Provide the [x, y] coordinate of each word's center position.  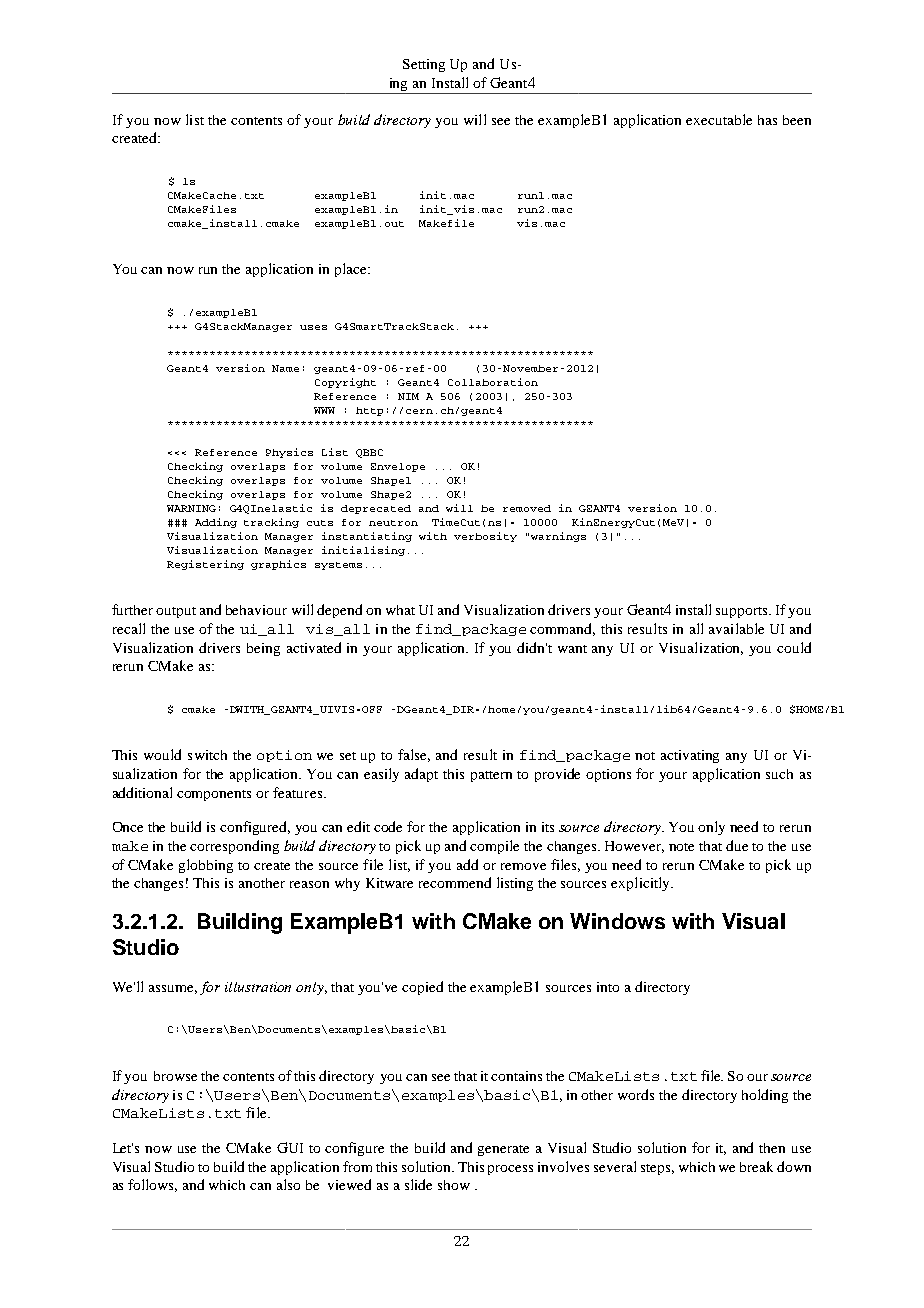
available [736, 628]
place [352, 270]
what [400, 610]
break [756, 1166]
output [176, 612]
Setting [424, 65]
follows [152, 1185]
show [454, 1185]
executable [719, 119]
